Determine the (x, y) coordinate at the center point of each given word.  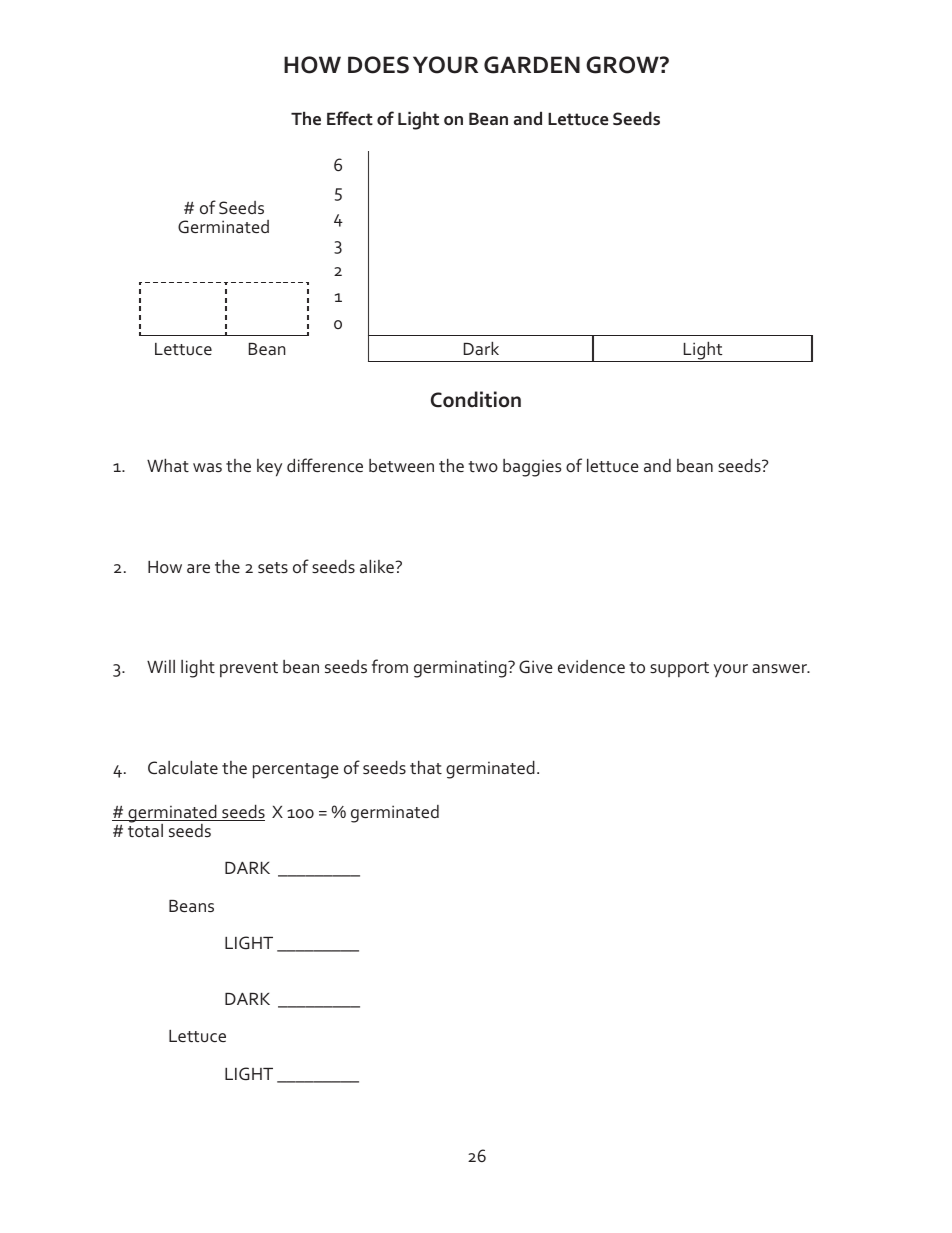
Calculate (183, 767)
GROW (623, 65)
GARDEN (532, 65)
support (679, 669)
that (426, 767)
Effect (350, 118)
